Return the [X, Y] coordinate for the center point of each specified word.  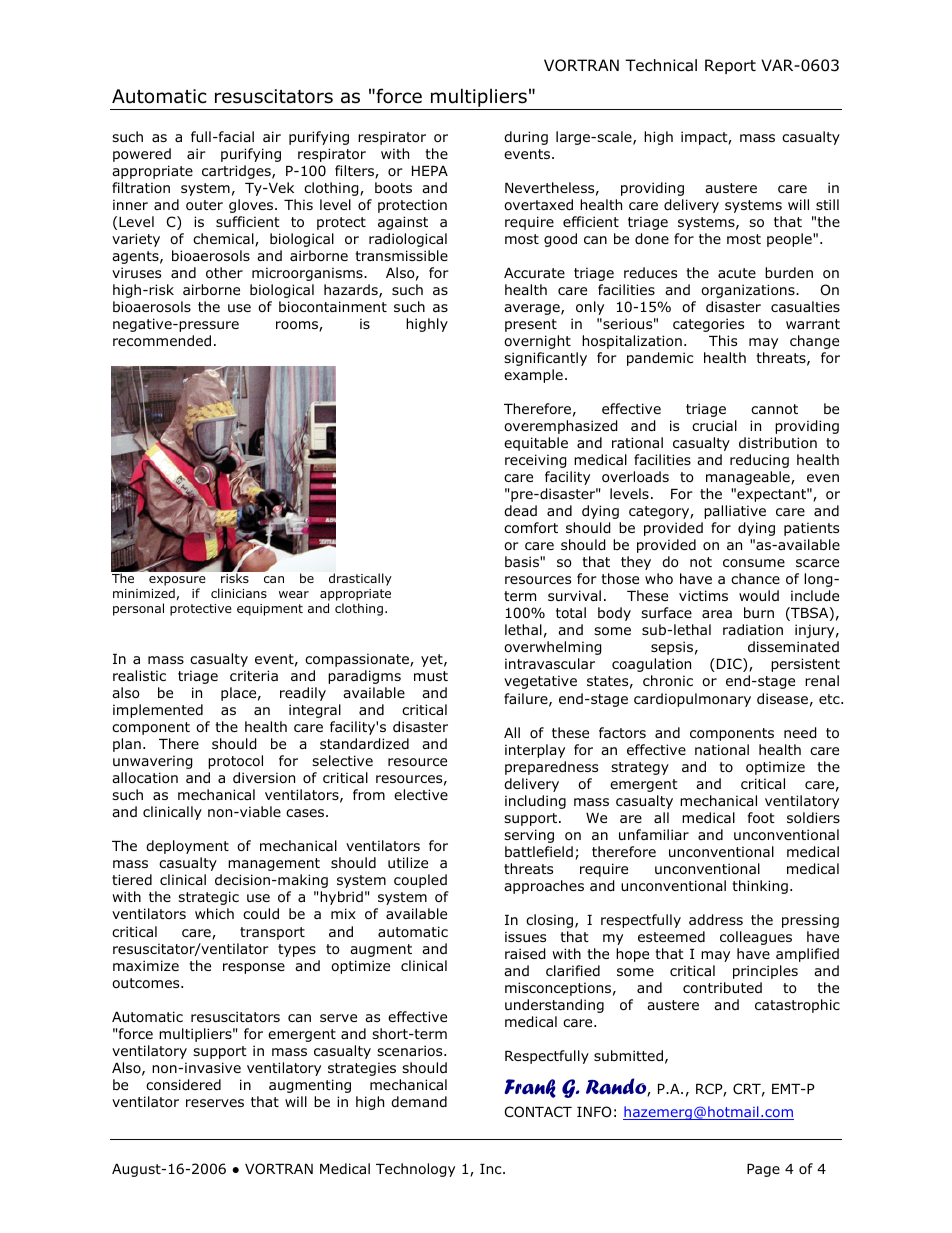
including [535, 802]
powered [142, 155]
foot [761, 818]
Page [763, 1170]
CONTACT [538, 1112]
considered [183, 1085]
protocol [235, 762]
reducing [759, 461]
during [526, 138]
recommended [162, 341]
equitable [536, 444]
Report [730, 66]
